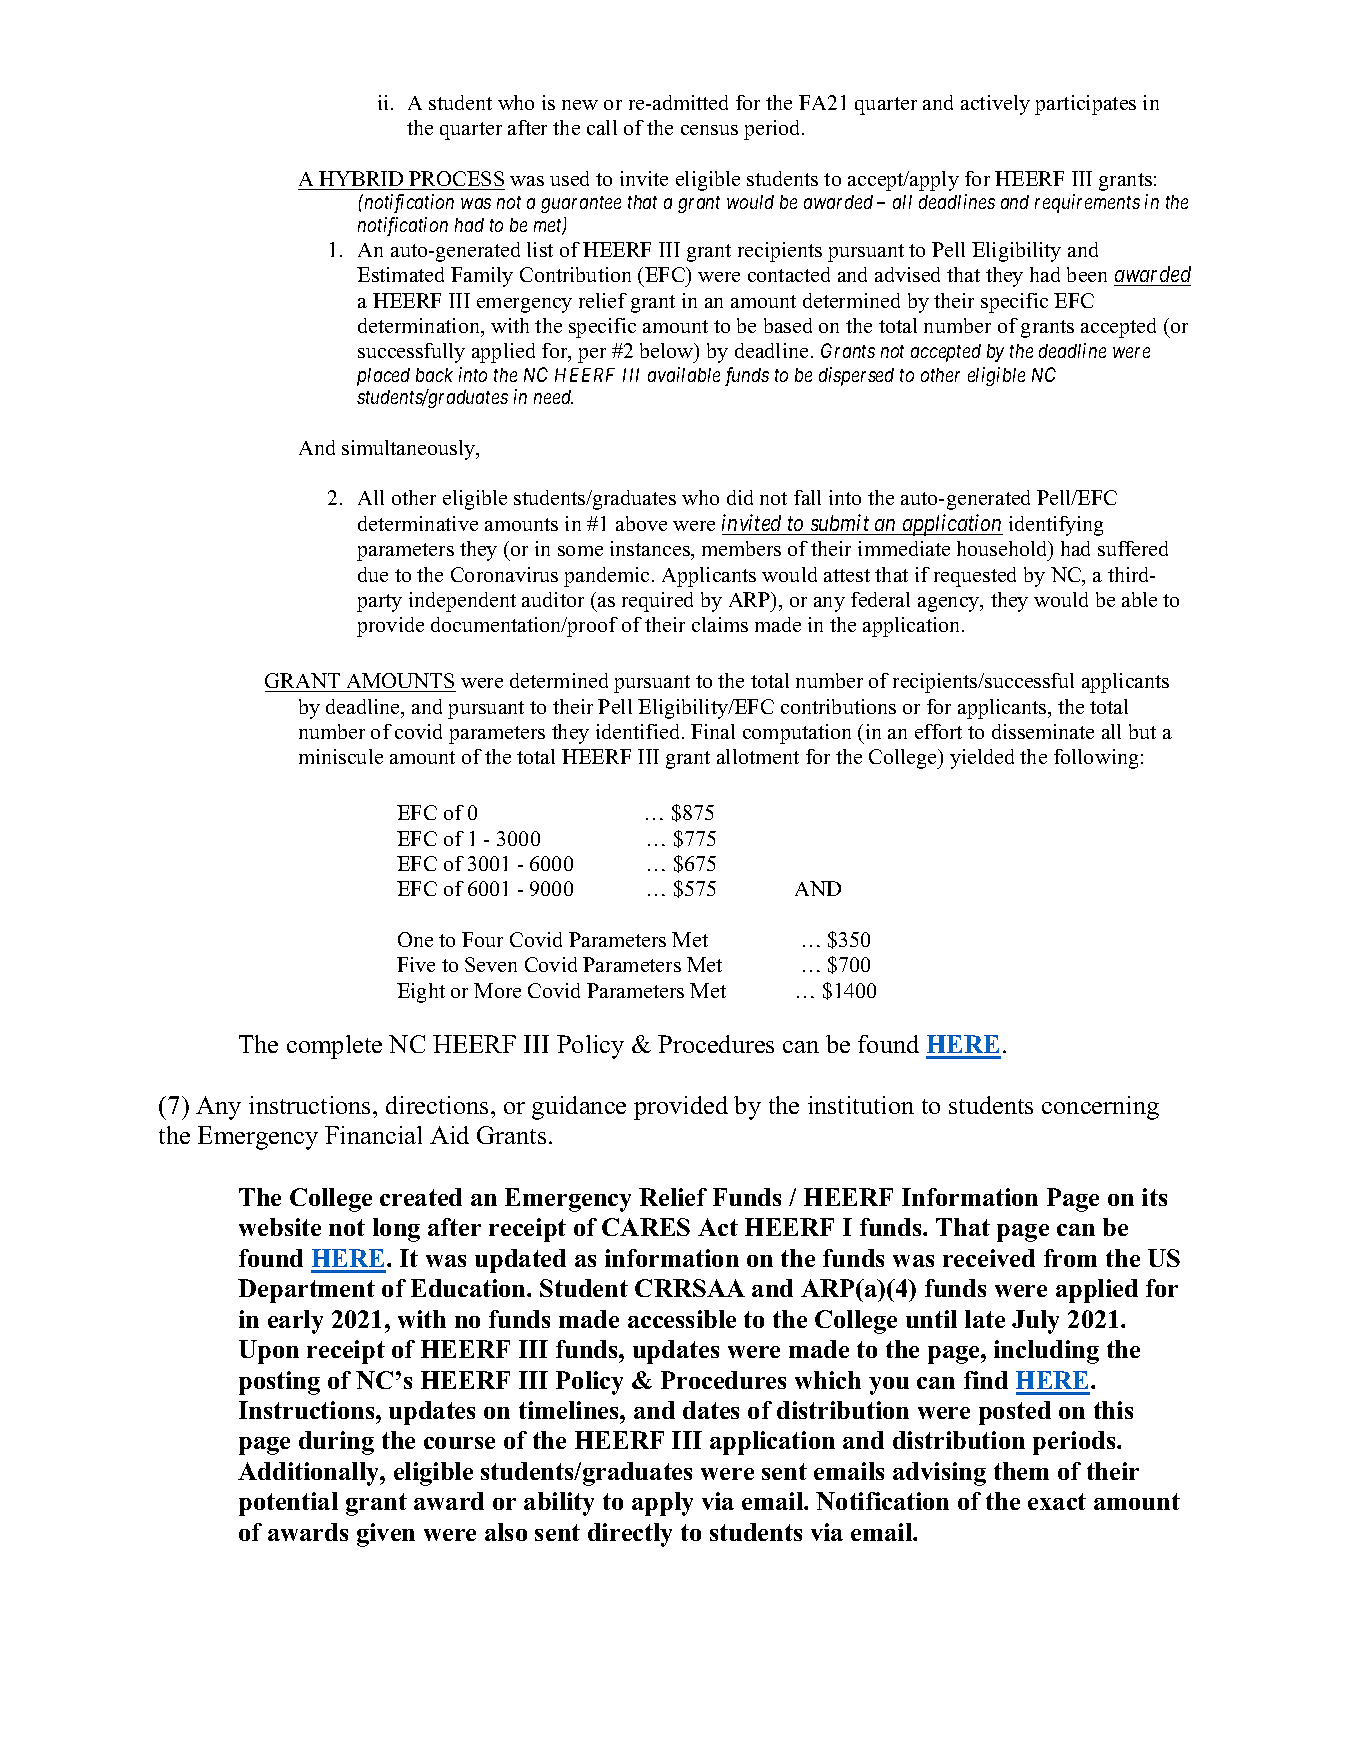 The height and width of the page is (1748, 1351). I want to click on due, so click(373, 574).
